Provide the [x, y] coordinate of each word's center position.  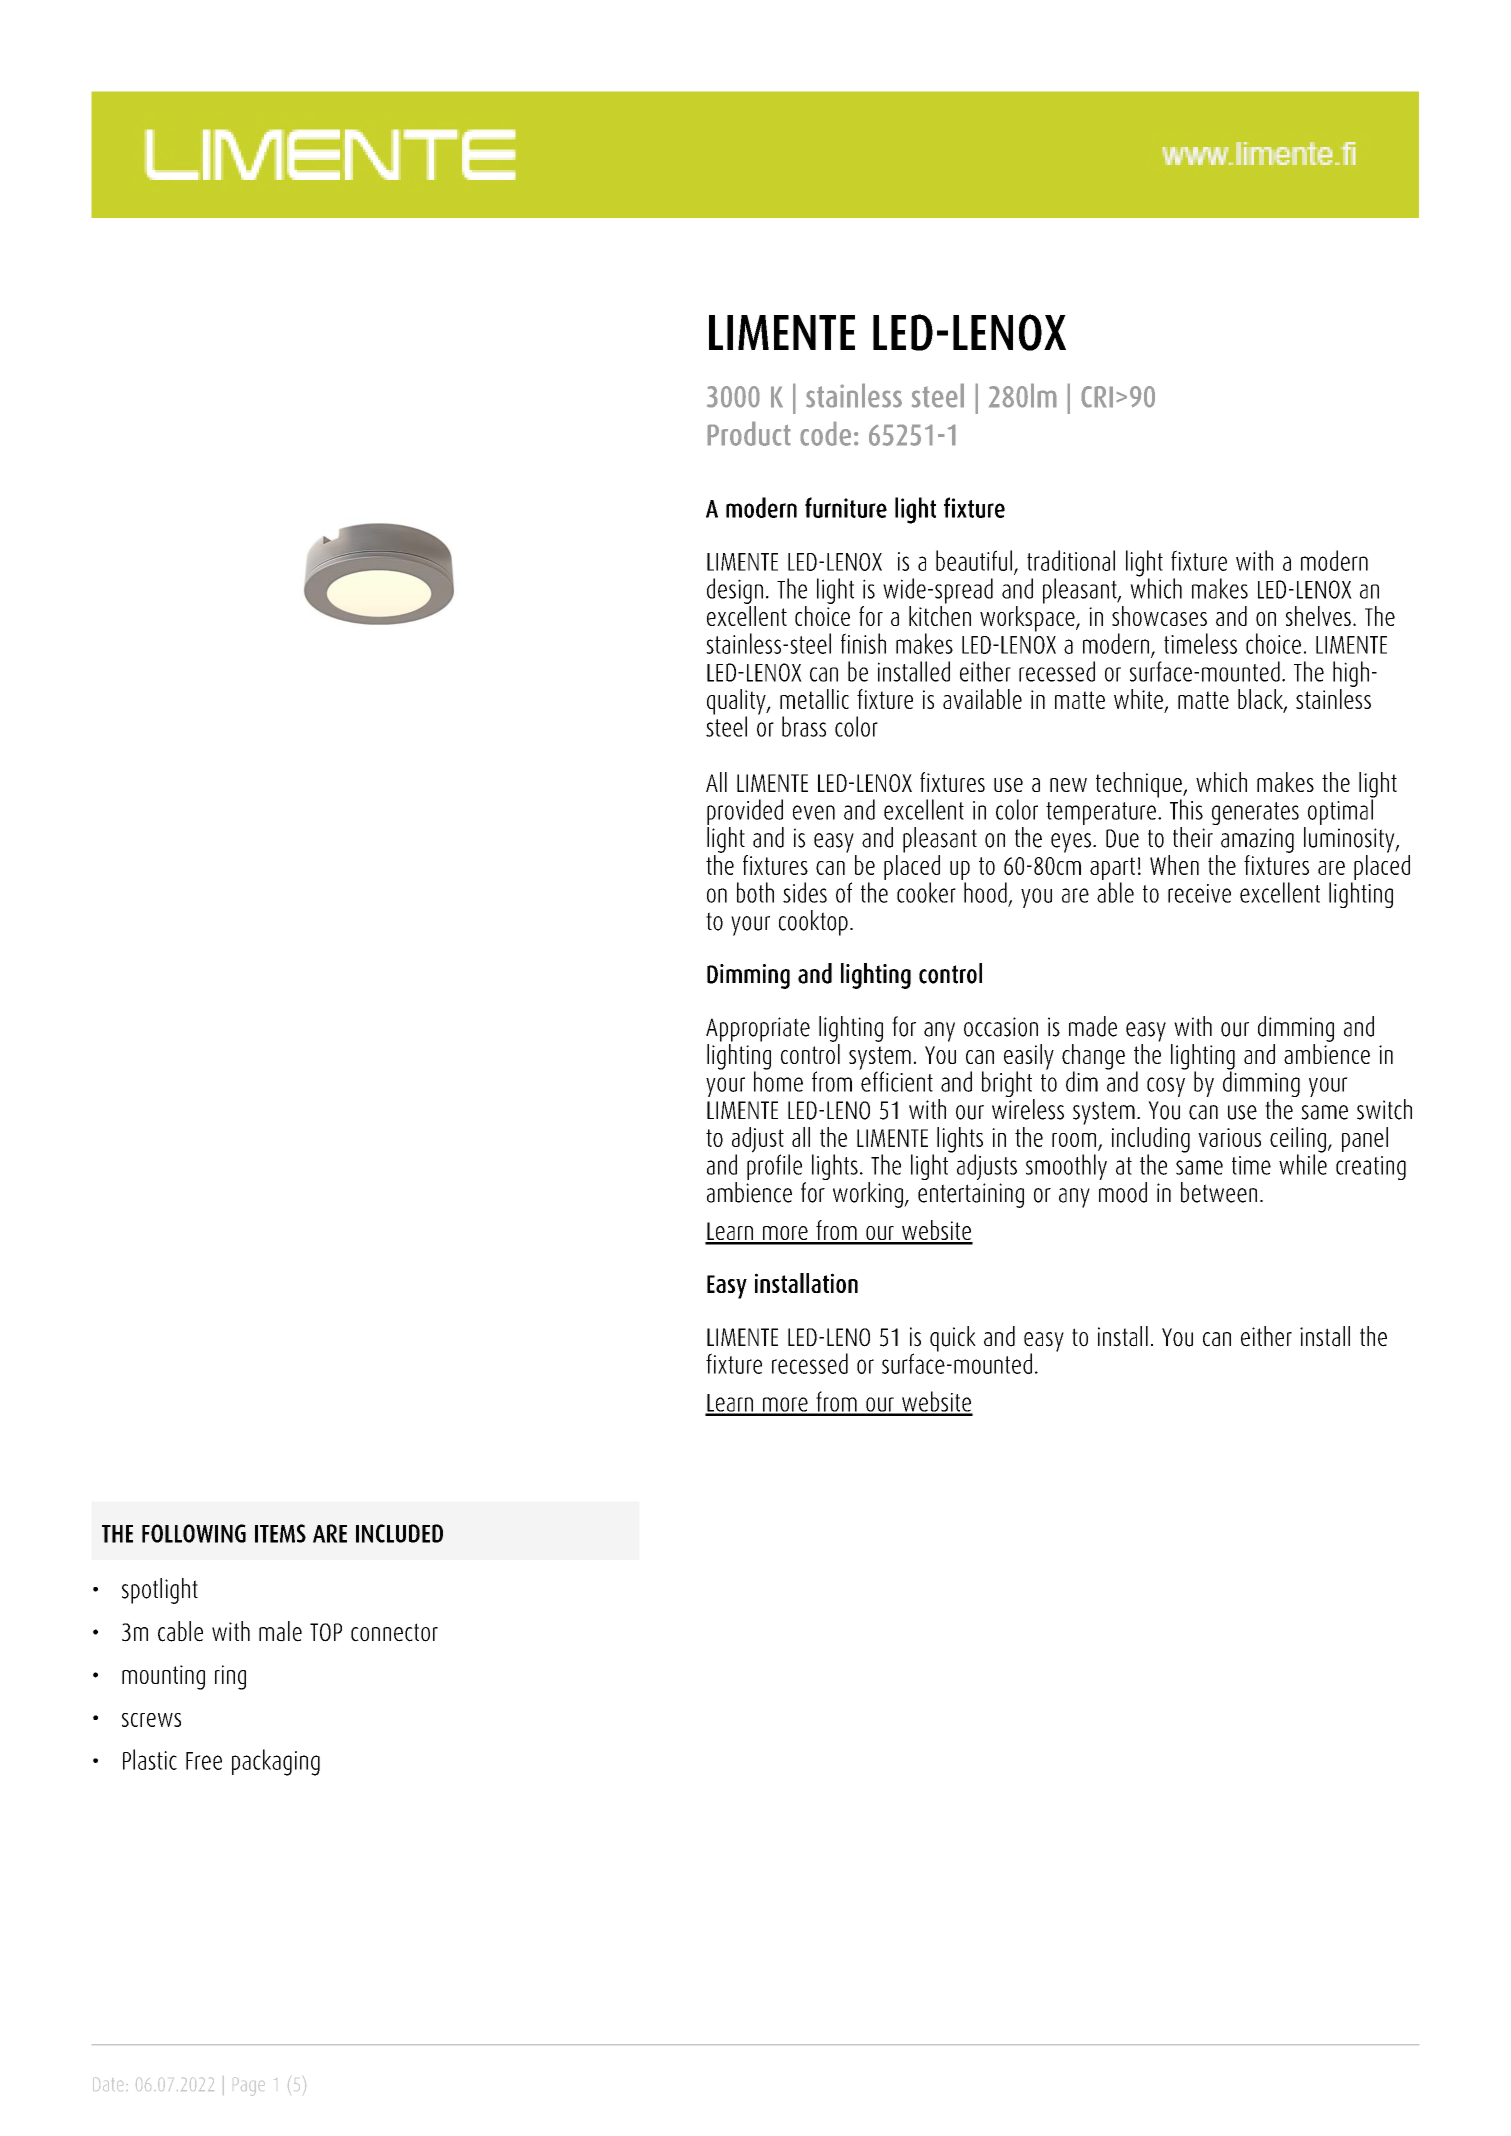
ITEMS [280, 1533]
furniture [846, 507]
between [1219, 1192]
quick [953, 1339]
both [755, 892]
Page [250, 2086]
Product [749, 433]
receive [1199, 893]
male [280, 1631]
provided [745, 812]
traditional [1071, 560]
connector [394, 1632]
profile [774, 1166]
